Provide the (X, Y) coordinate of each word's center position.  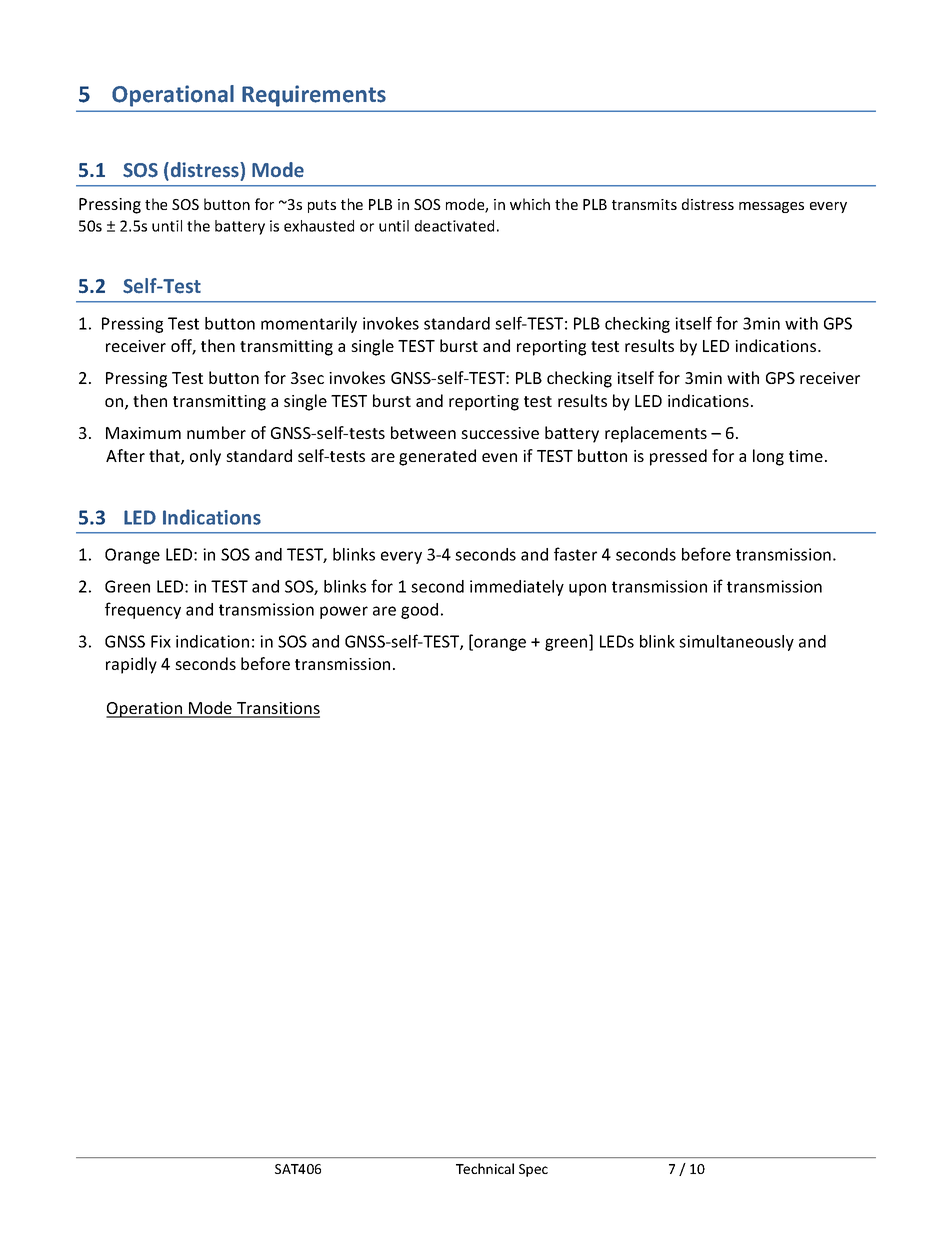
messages (771, 207)
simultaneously (736, 643)
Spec (533, 1170)
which (530, 204)
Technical (485, 1168)
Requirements (314, 96)
